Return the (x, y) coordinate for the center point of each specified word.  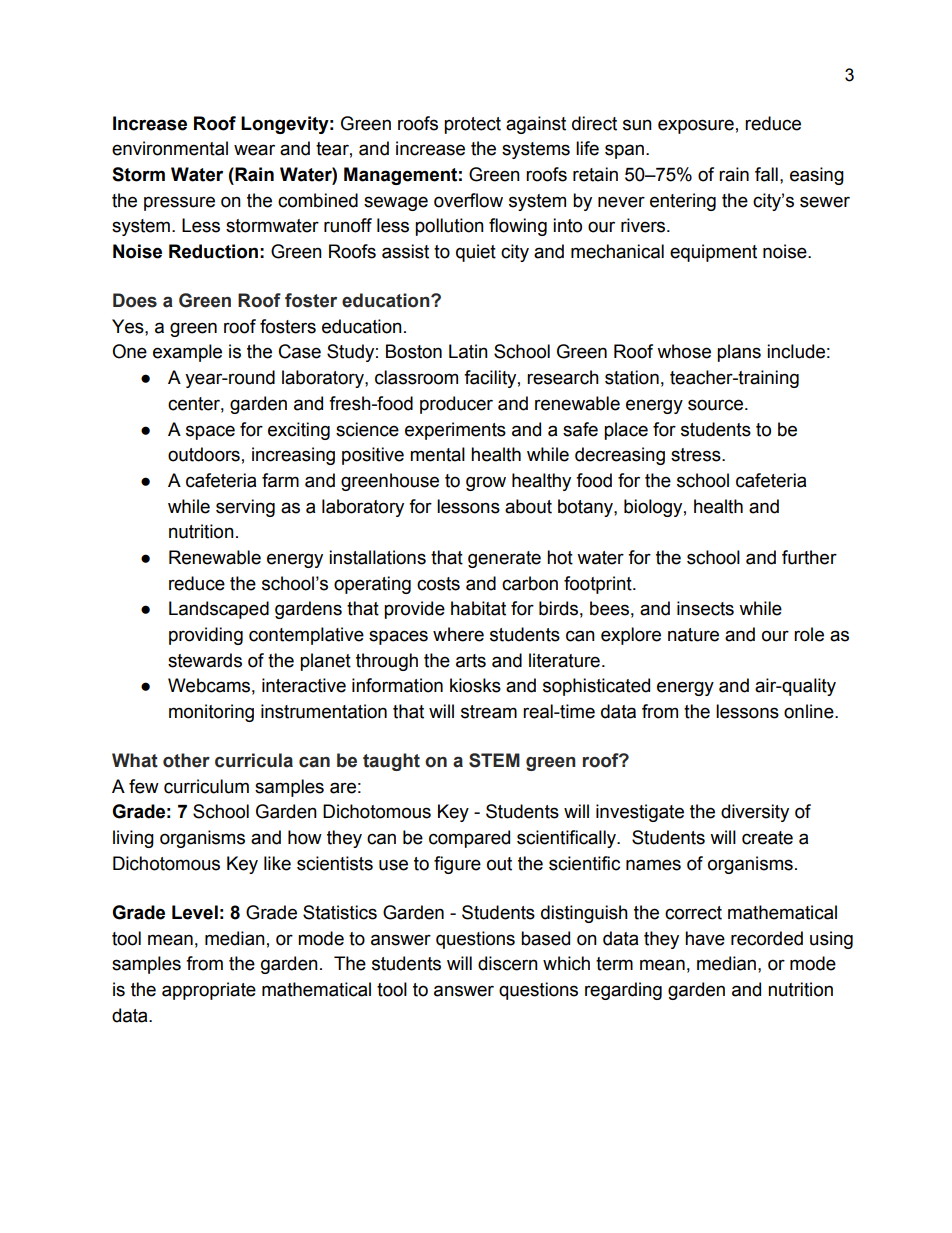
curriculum (206, 786)
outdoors (204, 454)
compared (469, 839)
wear (254, 150)
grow (486, 483)
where (458, 634)
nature (693, 635)
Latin (468, 351)
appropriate (209, 991)
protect (472, 125)
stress (697, 455)
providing (206, 636)
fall (766, 174)
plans (739, 353)
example (187, 353)
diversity (755, 813)
